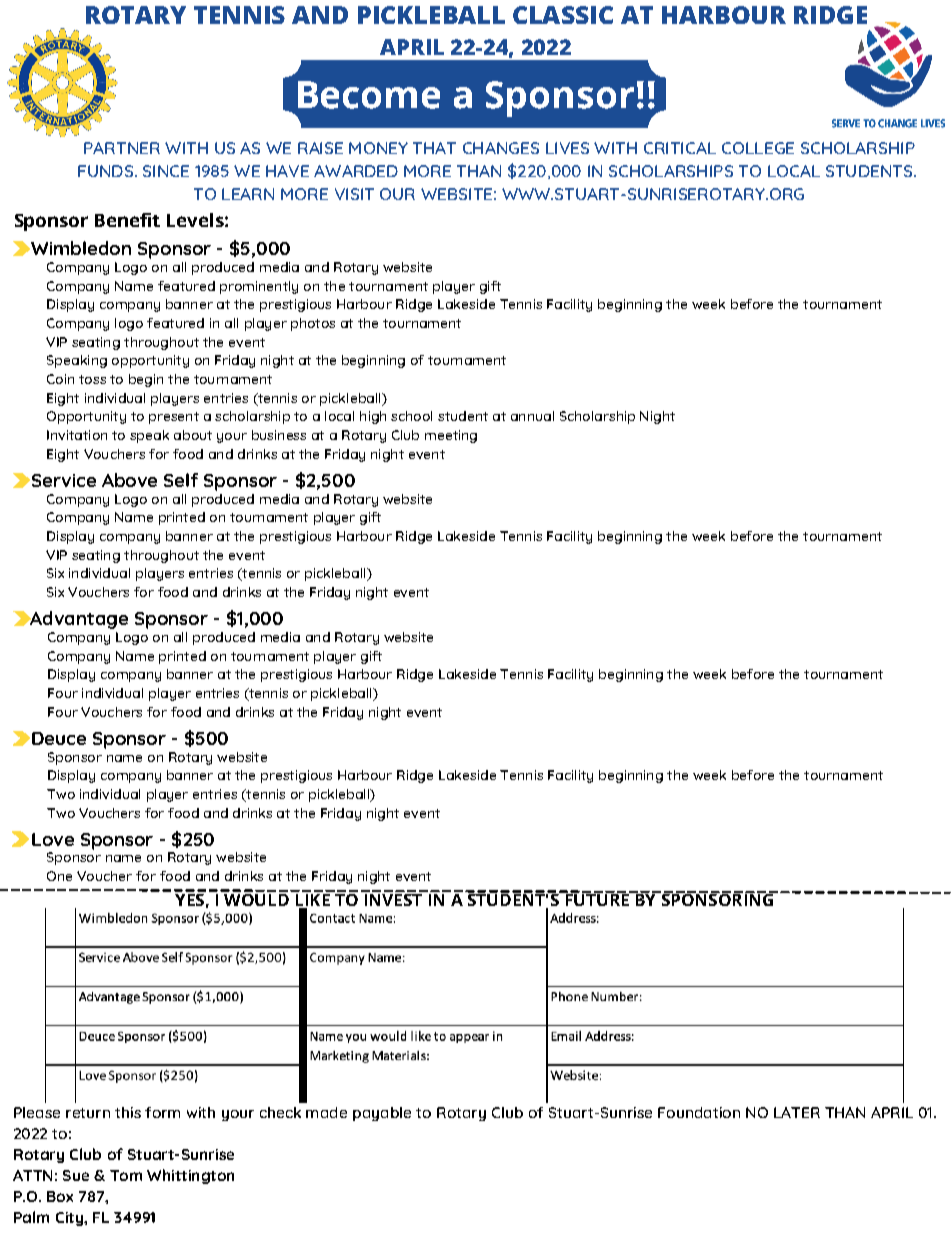  I want to click on Become, so click(369, 95).
